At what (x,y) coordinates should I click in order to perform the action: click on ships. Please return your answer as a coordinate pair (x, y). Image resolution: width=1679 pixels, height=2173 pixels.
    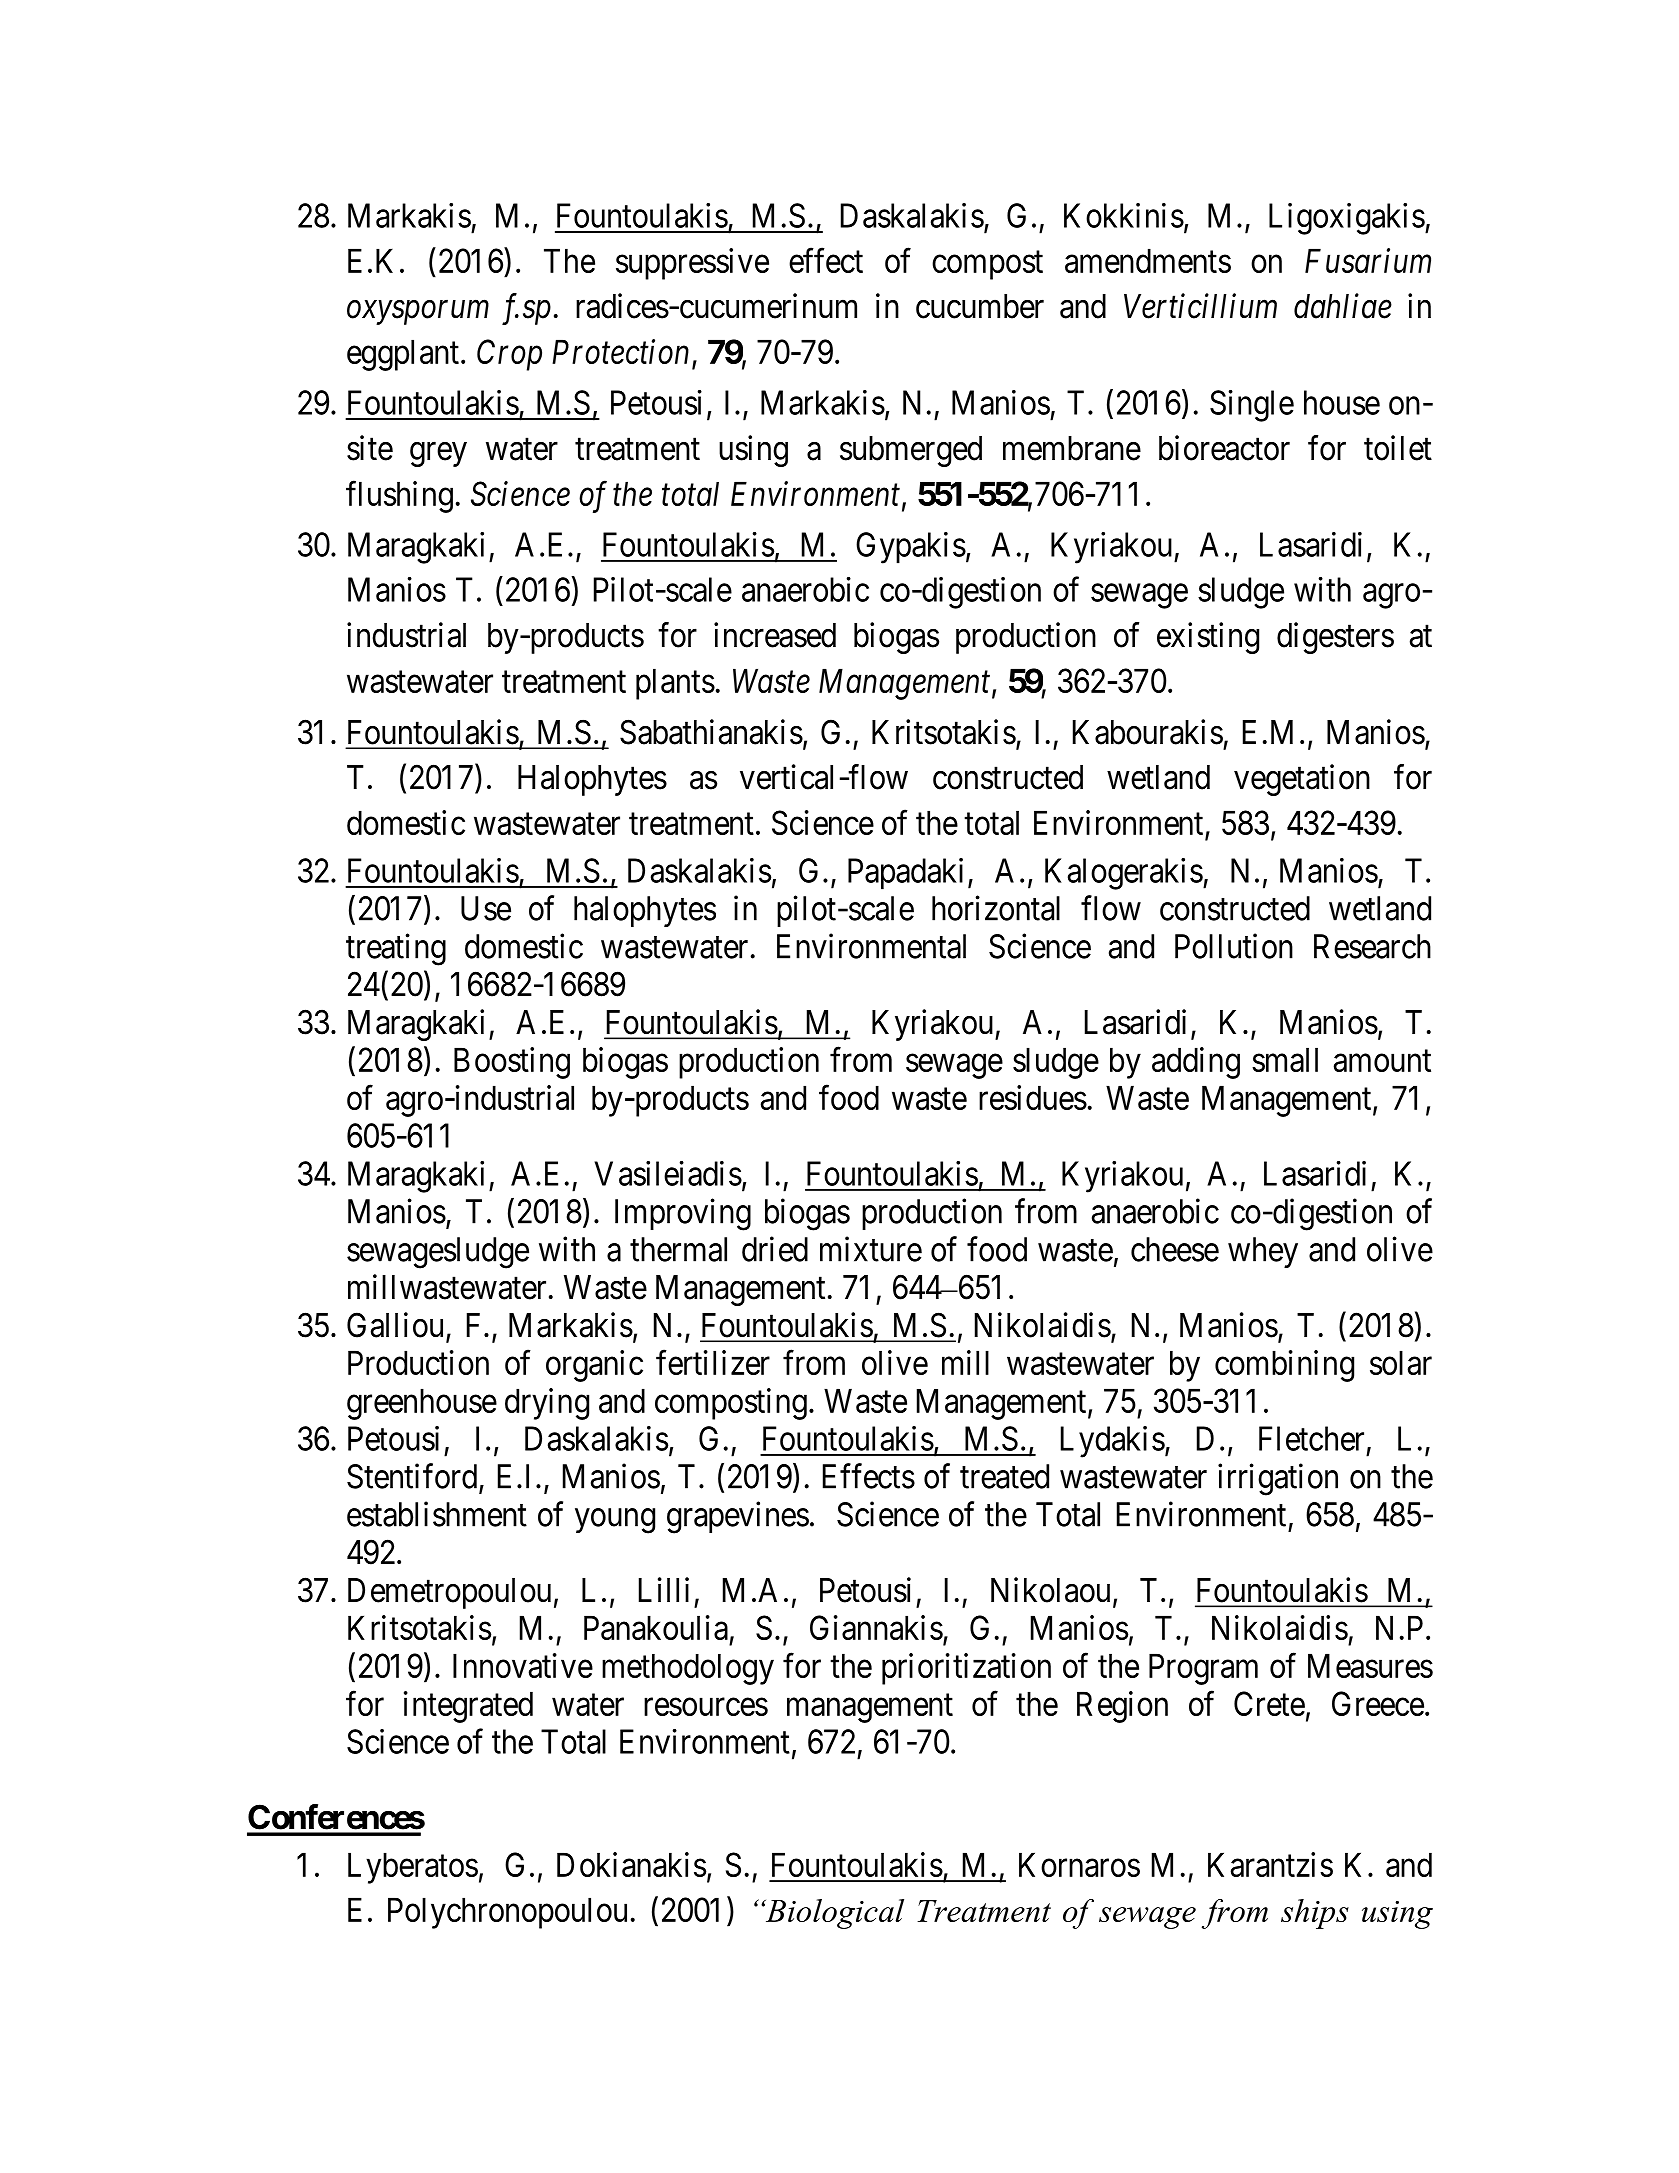
    Looking at the image, I should click on (1315, 1914).
